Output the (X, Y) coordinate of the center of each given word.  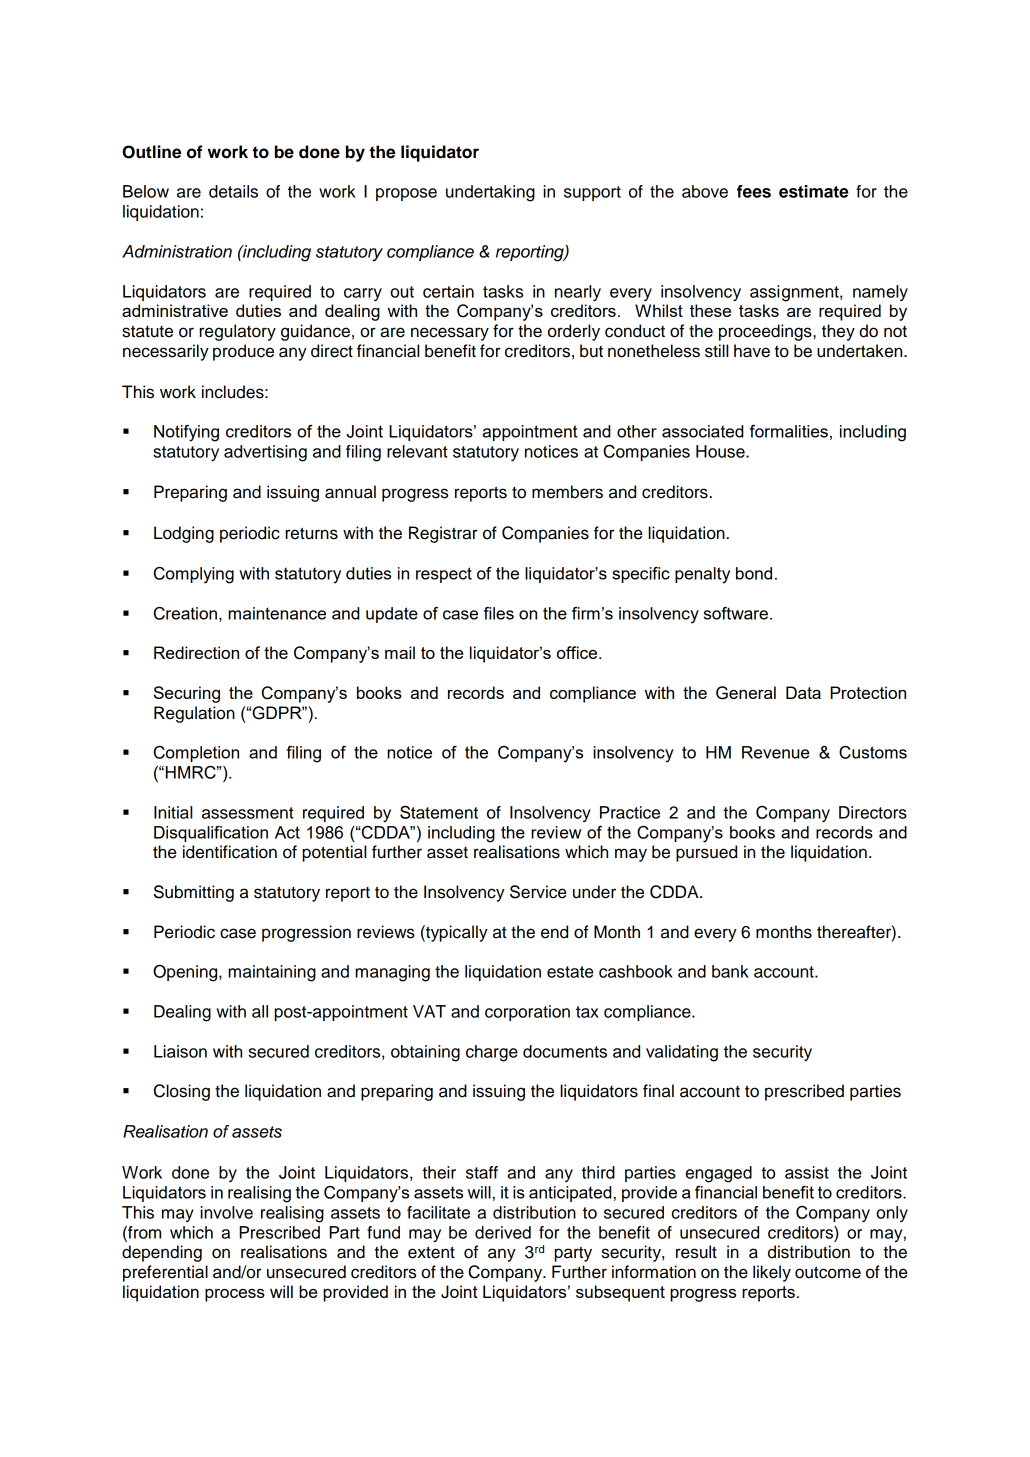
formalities (789, 431)
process (235, 1295)
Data (803, 692)
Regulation (194, 714)
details (233, 191)
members (567, 492)
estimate (814, 191)
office (578, 652)
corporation (527, 1013)
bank (730, 971)
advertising (265, 453)
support (592, 193)
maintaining (272, 973)
